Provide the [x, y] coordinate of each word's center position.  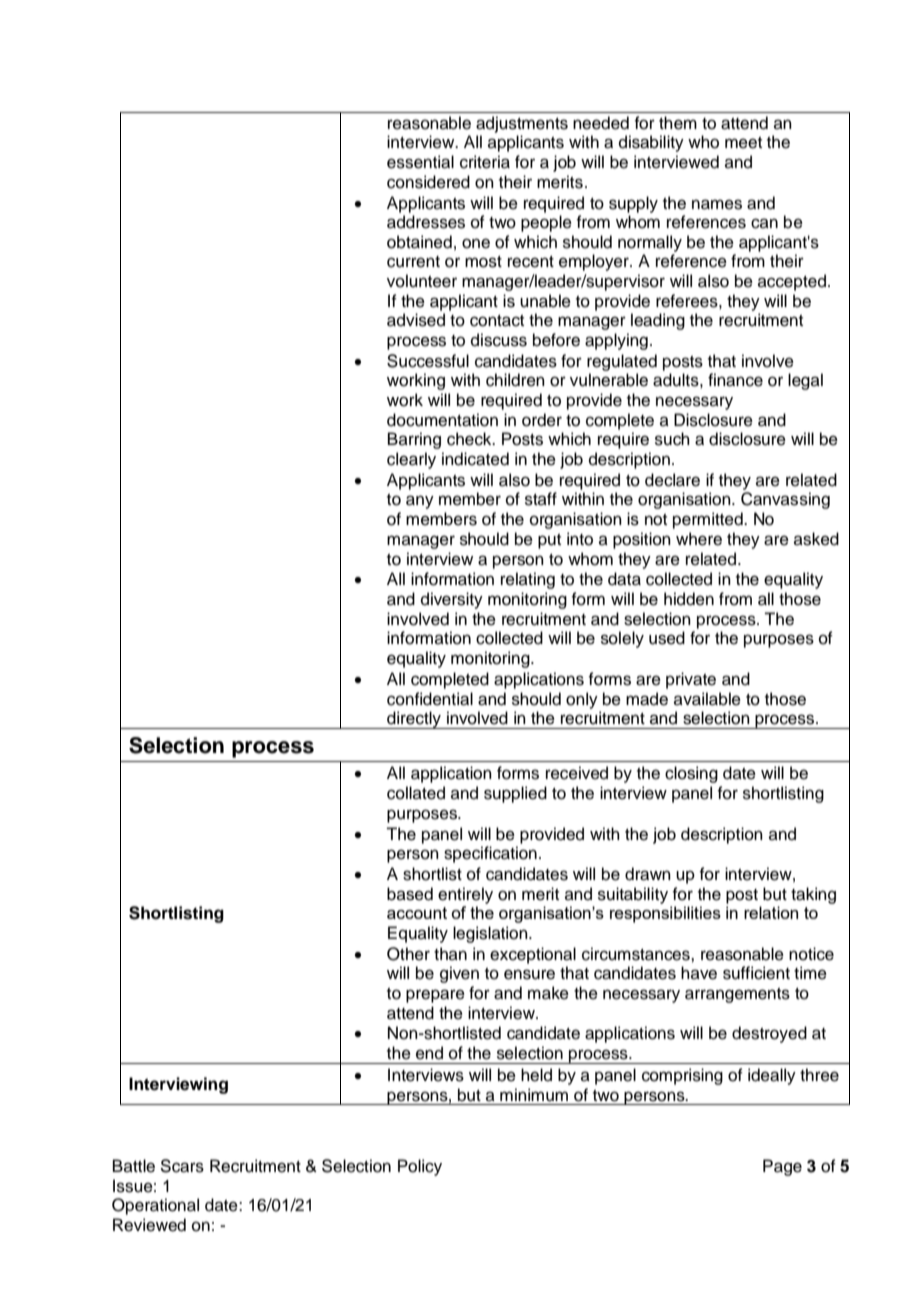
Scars [182, 1166]
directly [414, 720]
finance [735, 380]
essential [420, 162]
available [707, 699]
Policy [420, 1167]
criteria [485, 162]
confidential [430, 699]
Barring [414, 440]
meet [743, 143]
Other [408, 954]
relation [771, 912]
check [470, 439]
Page [782, 1167]
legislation [491, 934]
